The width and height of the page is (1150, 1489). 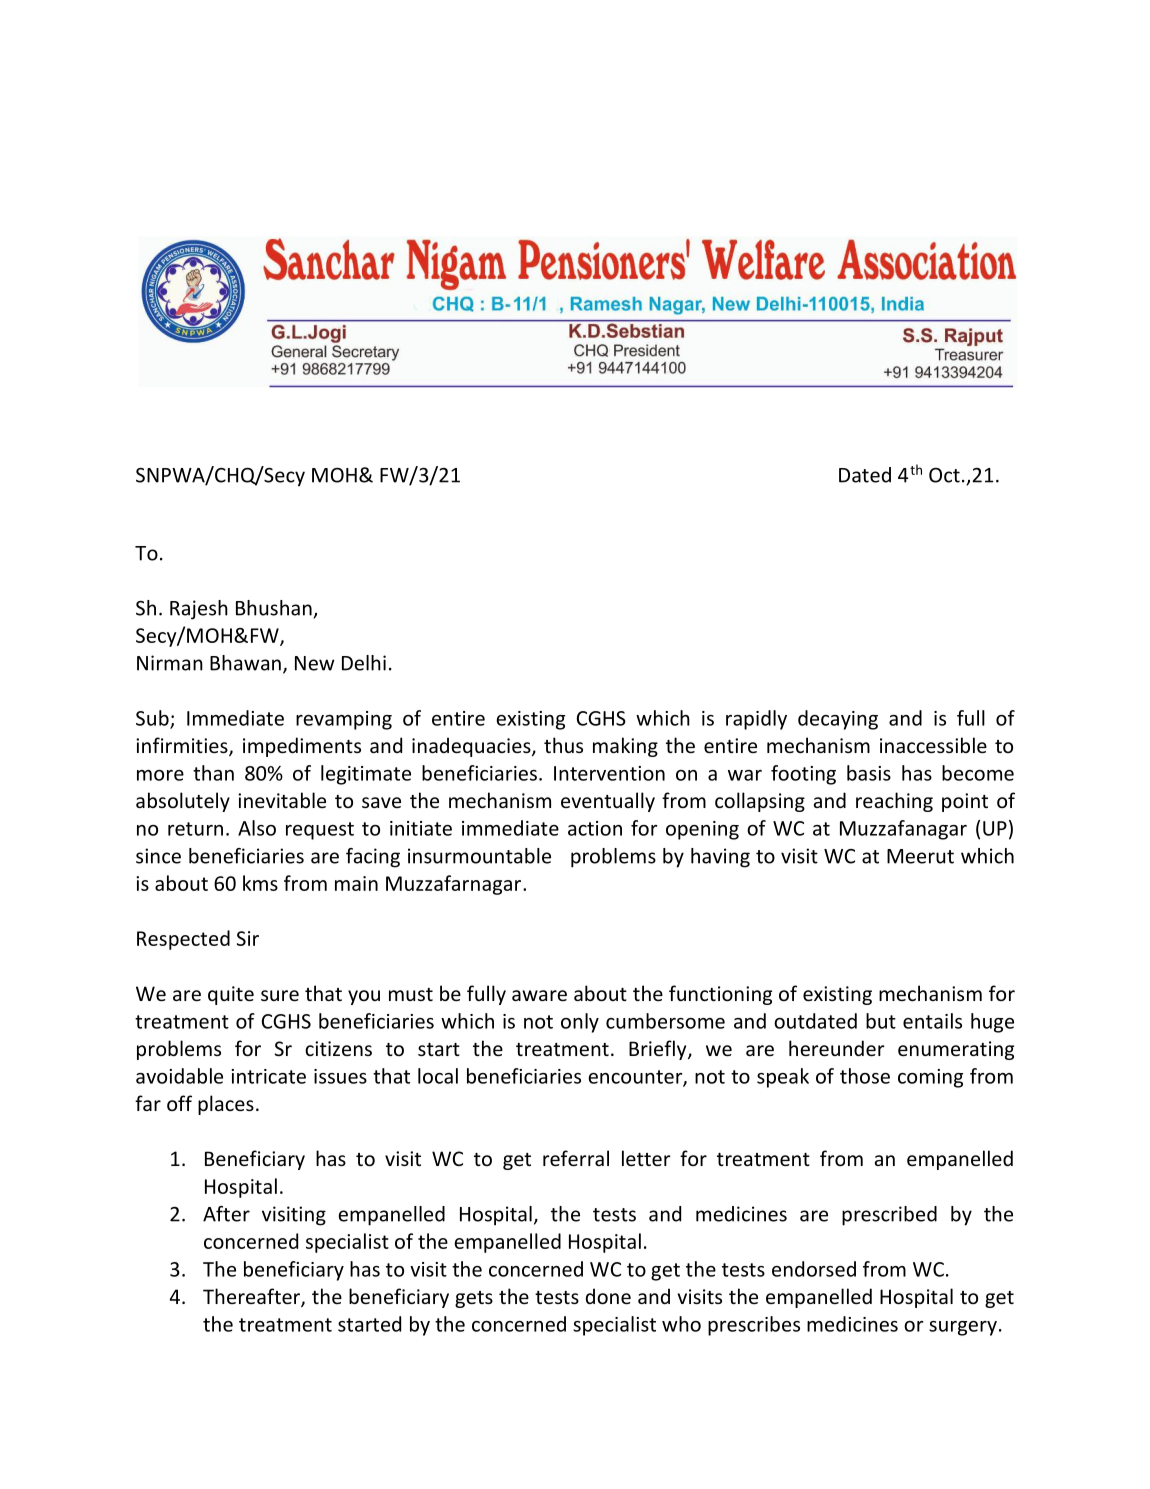 I want to click on done, so click(x=608, y=1296).
